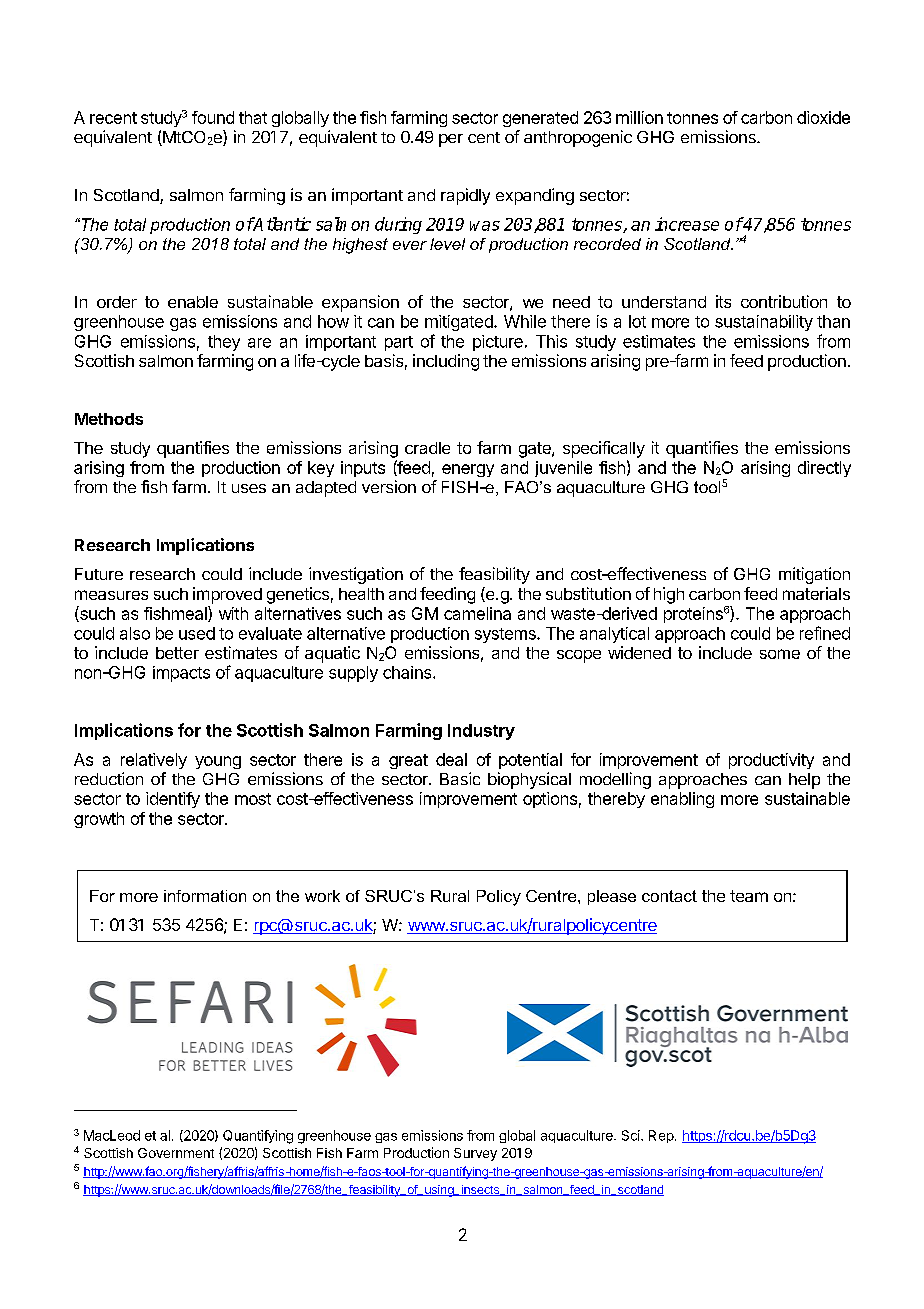  What do you see at coordinates (814, 575) in the document?
I see `mitigation` at bounding box center [814, 575].
